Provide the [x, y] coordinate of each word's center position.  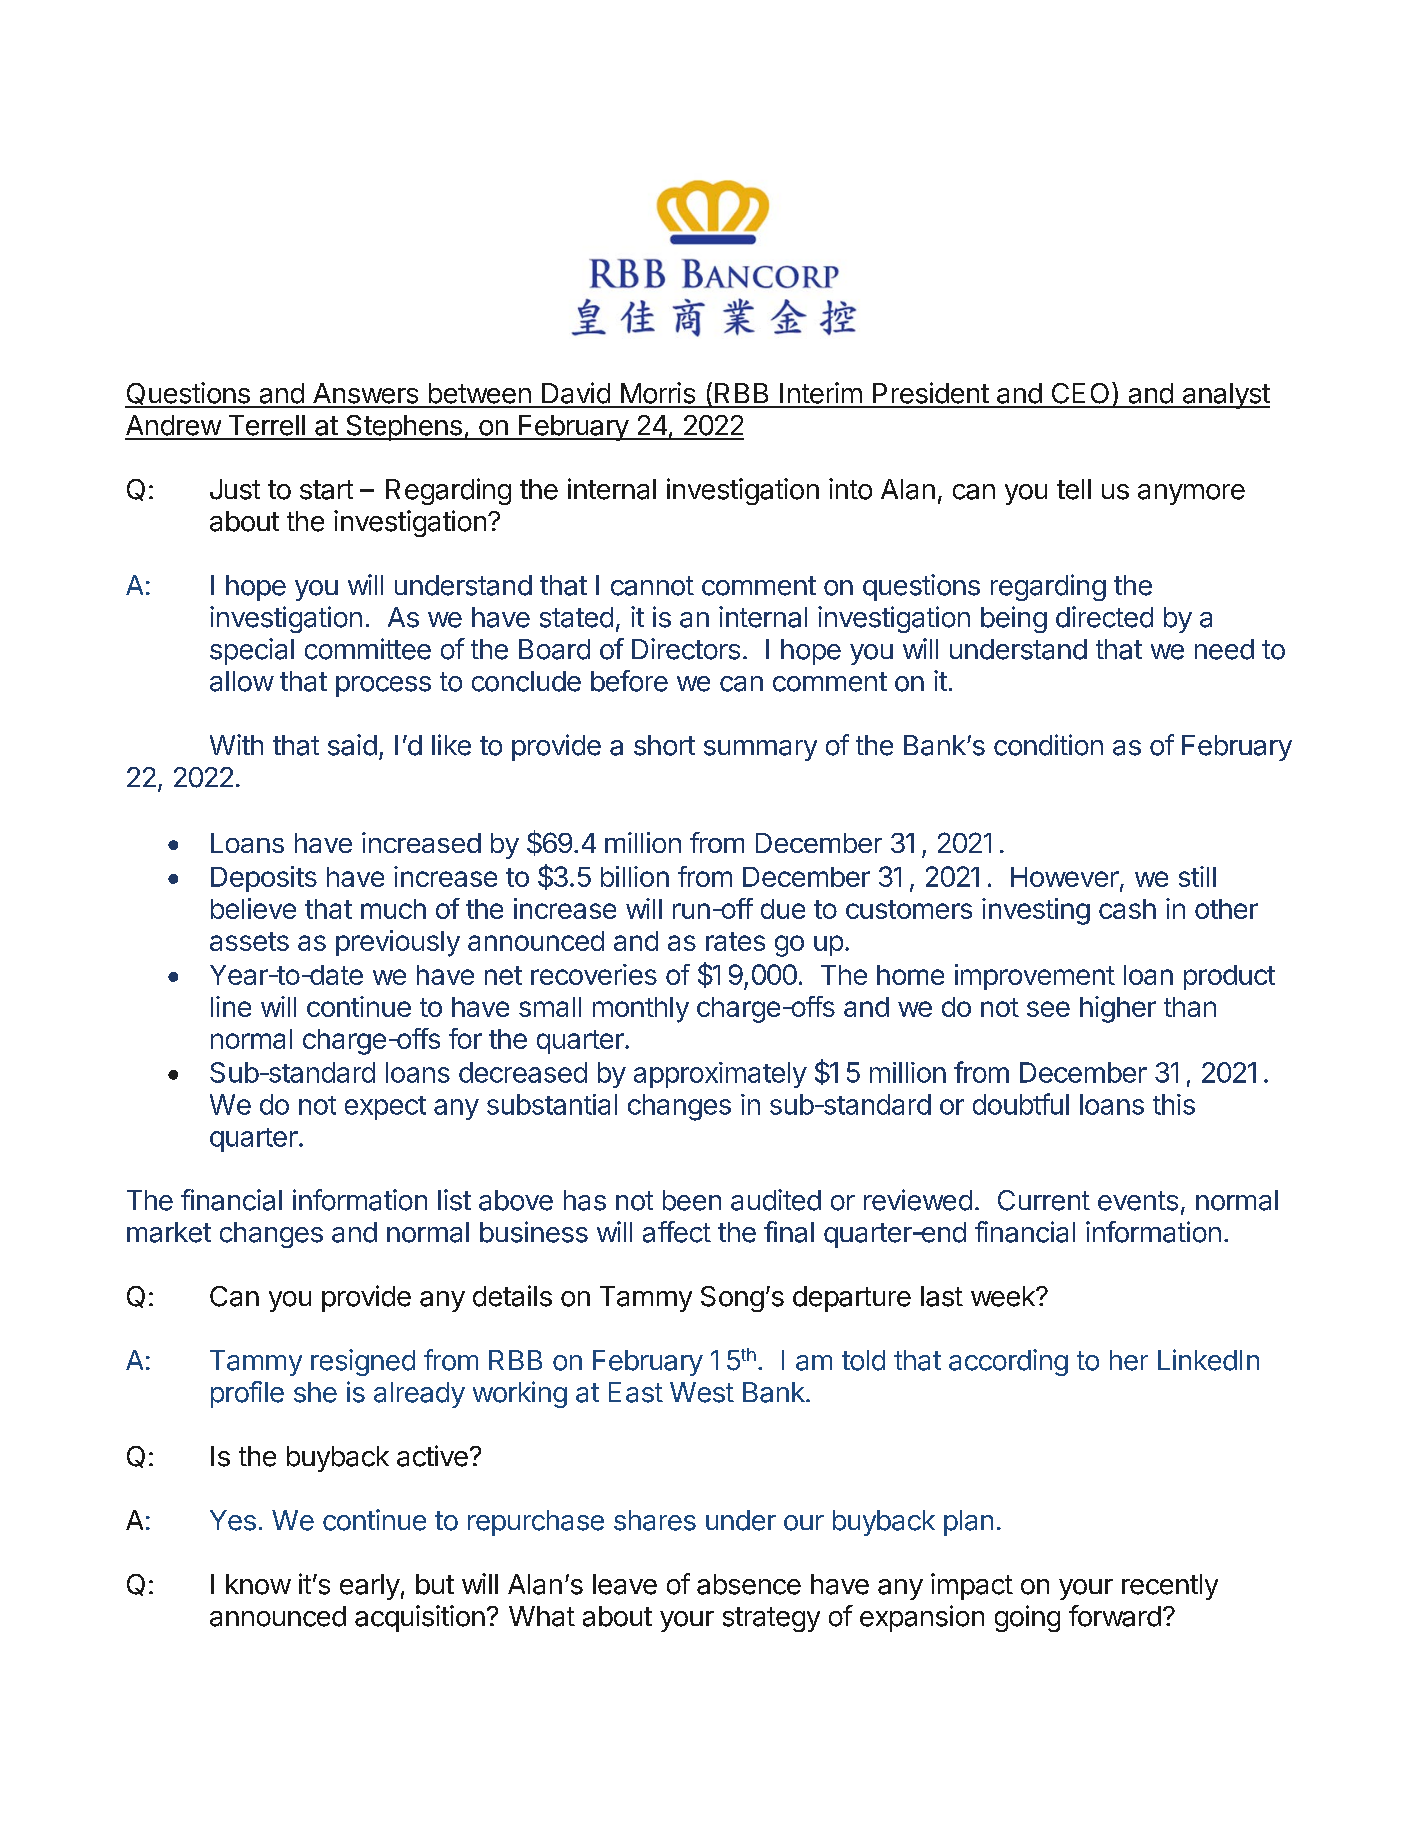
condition [1048, 745]
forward [1115, 1616]
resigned [363, 1362]
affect [677, 1232]
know [258, 1584]
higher [1118, 1009]
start [326, 490]
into [850, 489]
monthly [641, 1010]
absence [749, 1584]
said [352, 745]
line [231, 1006]
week [1004, 1296]
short [664, 745]
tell [1074, 489]
